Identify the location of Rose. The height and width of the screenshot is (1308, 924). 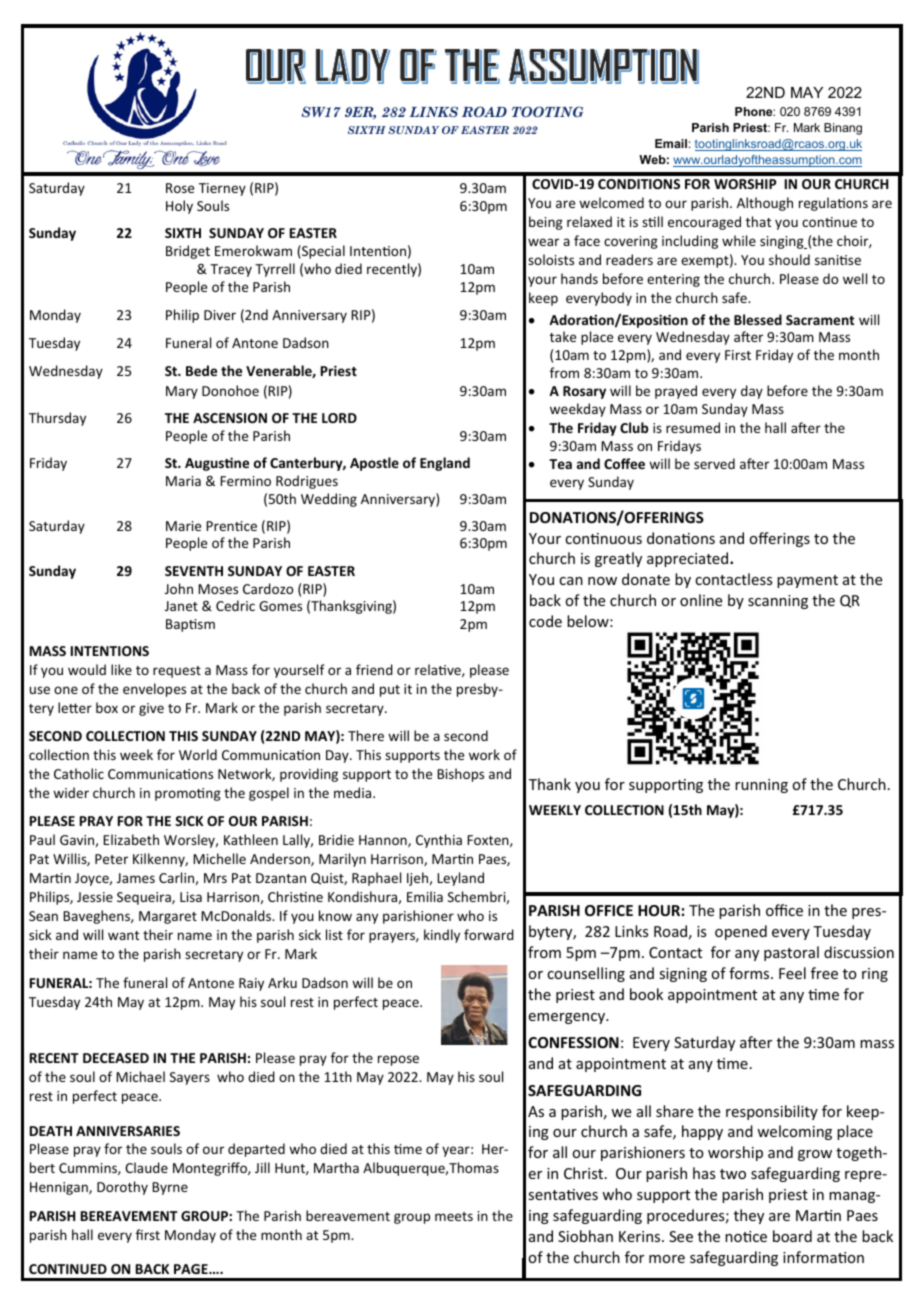
(180, 188).
